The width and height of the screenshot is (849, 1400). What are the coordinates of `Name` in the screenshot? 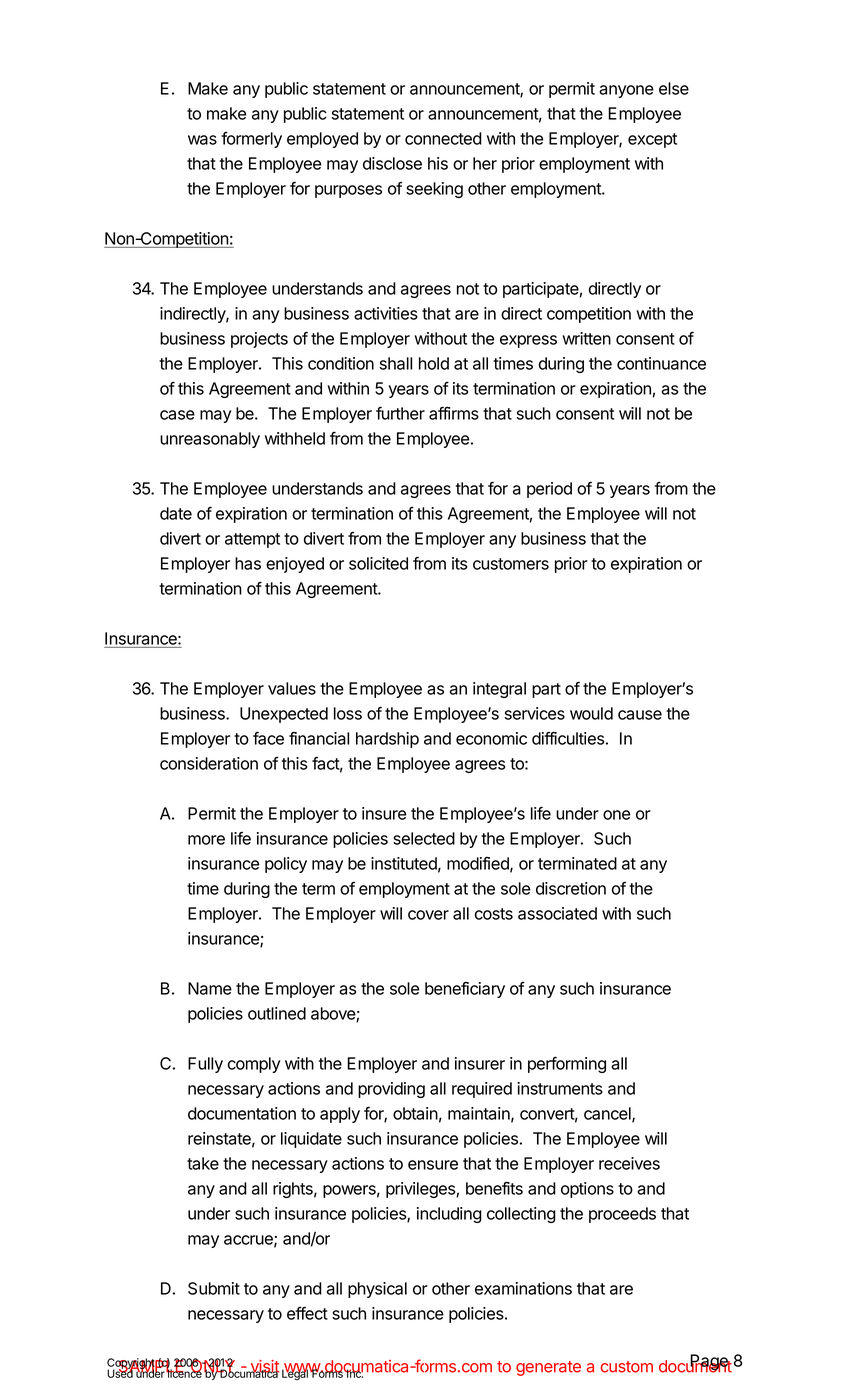 It's located at (210, 988).
